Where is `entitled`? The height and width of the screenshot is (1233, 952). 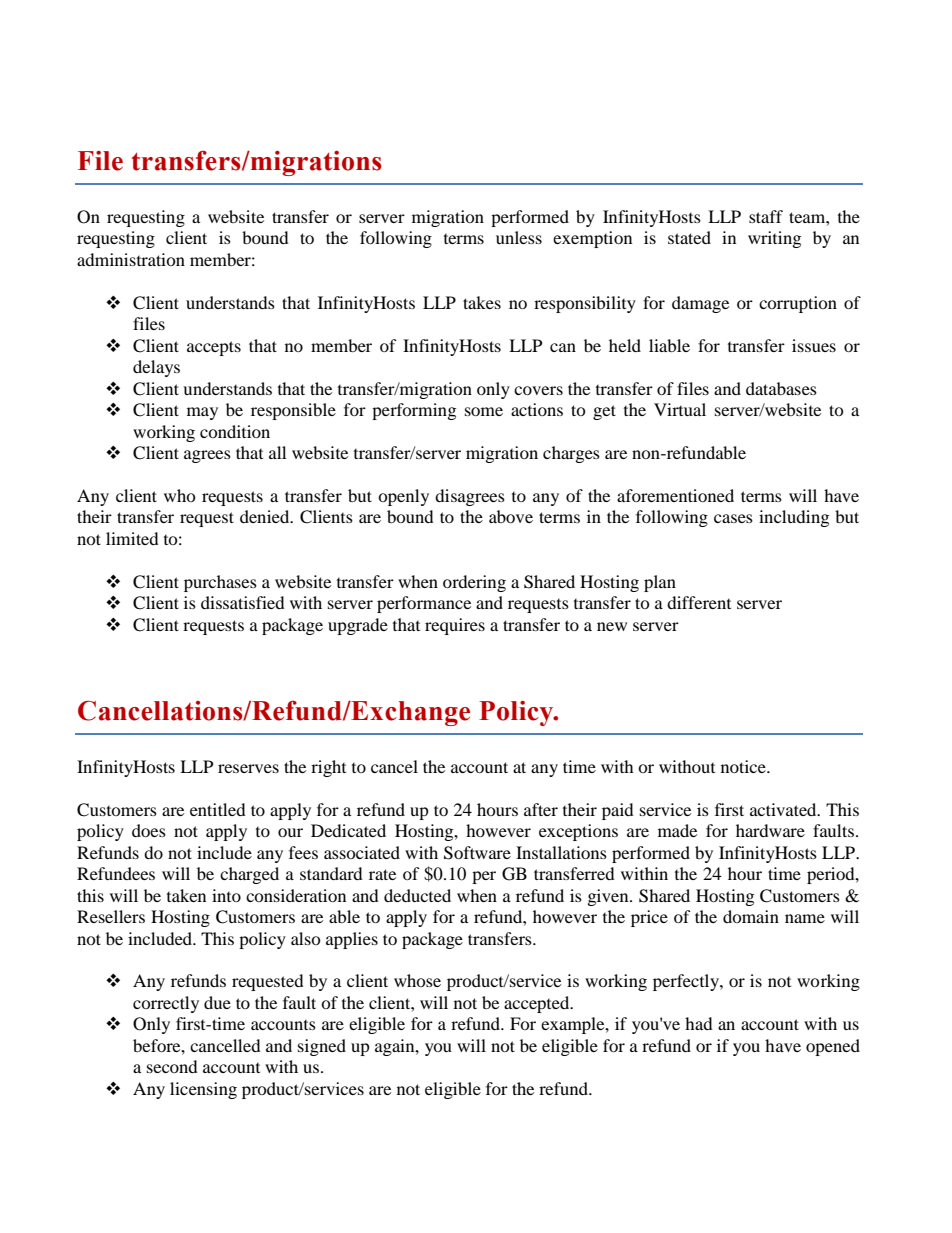
entitled is located at coordinates (218, 809).
